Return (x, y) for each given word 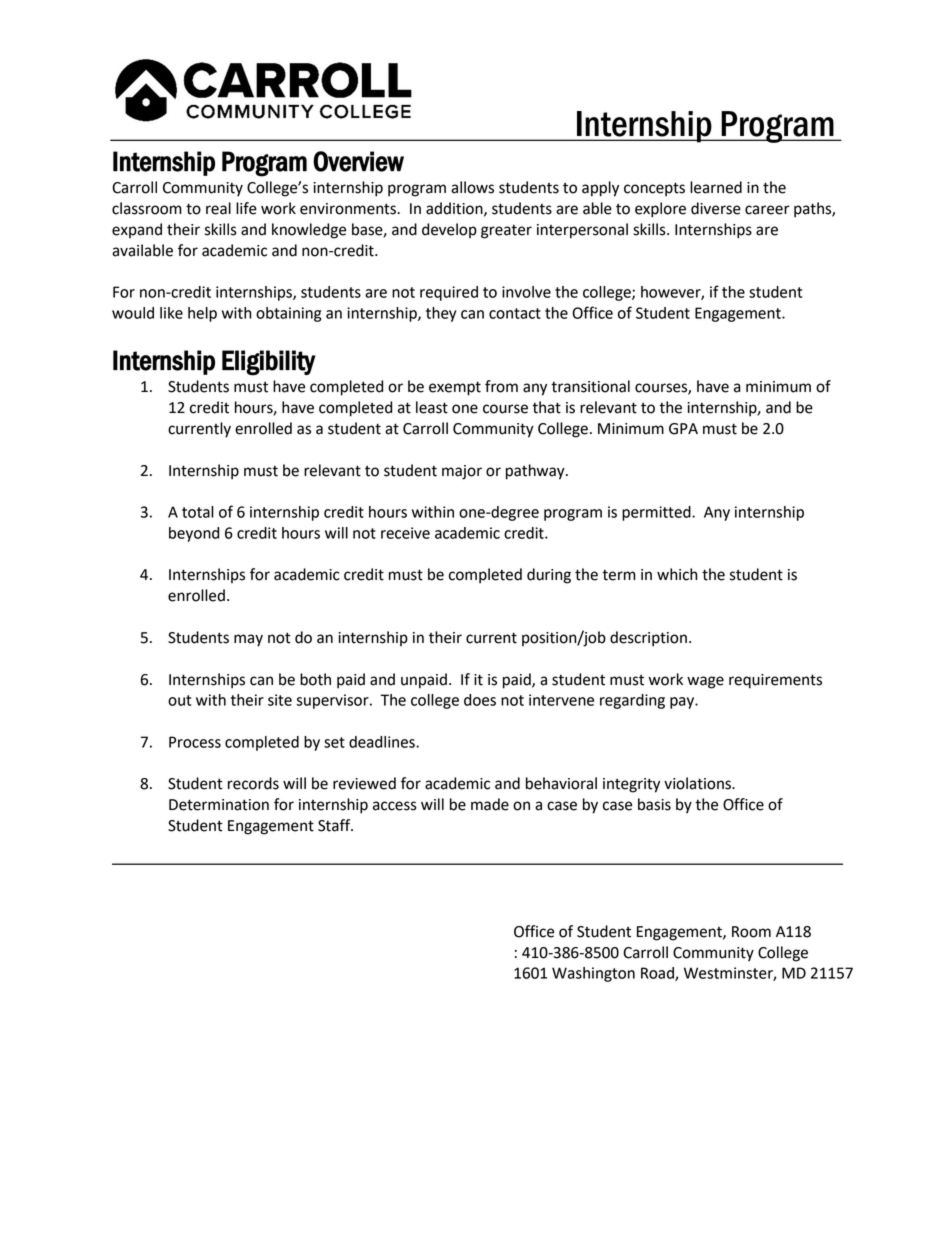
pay (683, 703)
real (218, 208)
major (462, 472)
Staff (335, 825)
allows (472, 187)
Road (658, 974)
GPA (683, 429)
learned (716, 187)
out (179, 700)
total (198, 512)
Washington (593, 974)
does (480, 700)
